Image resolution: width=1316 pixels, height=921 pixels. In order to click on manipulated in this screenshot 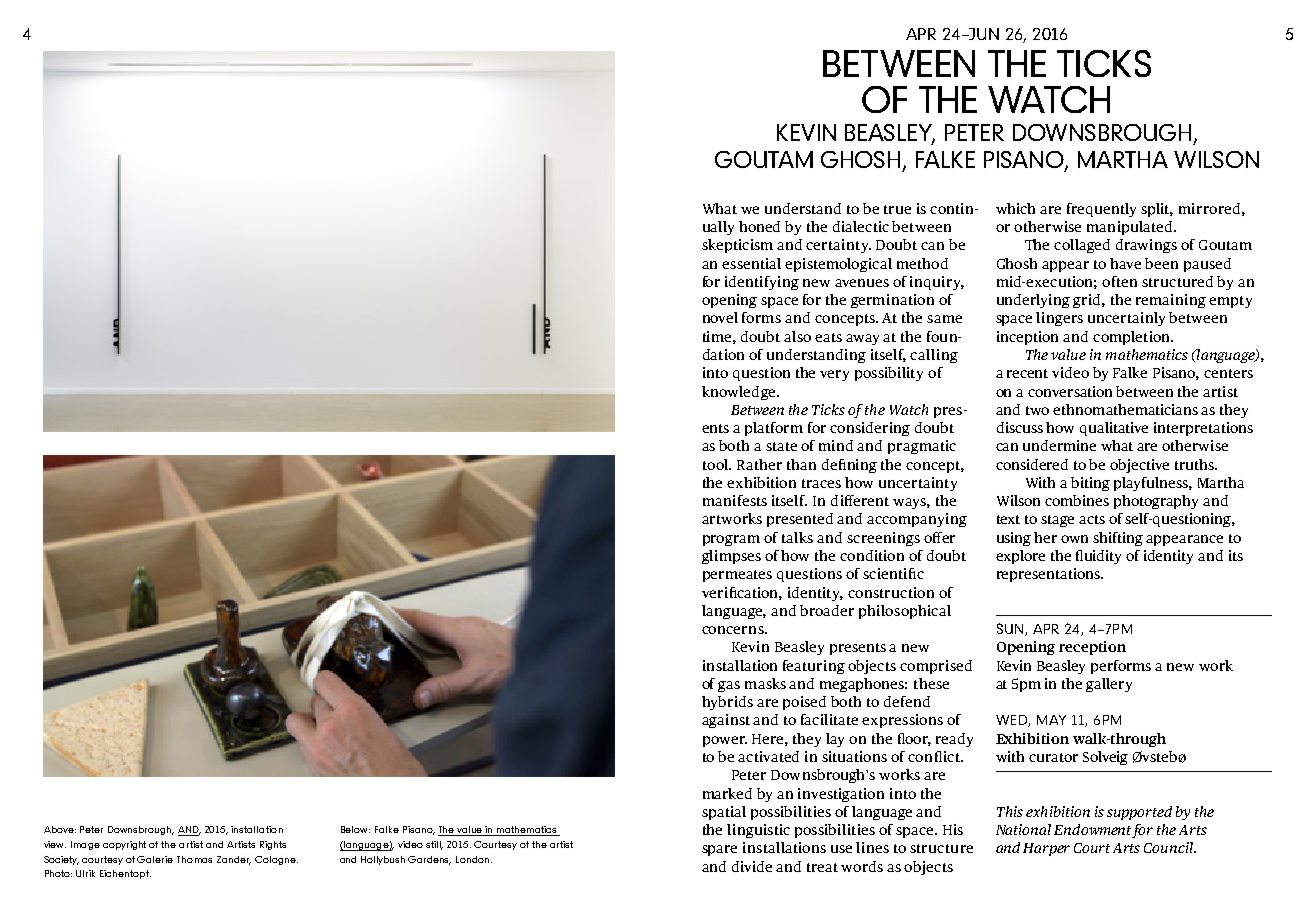, I will do `click(1131, 228)`.
